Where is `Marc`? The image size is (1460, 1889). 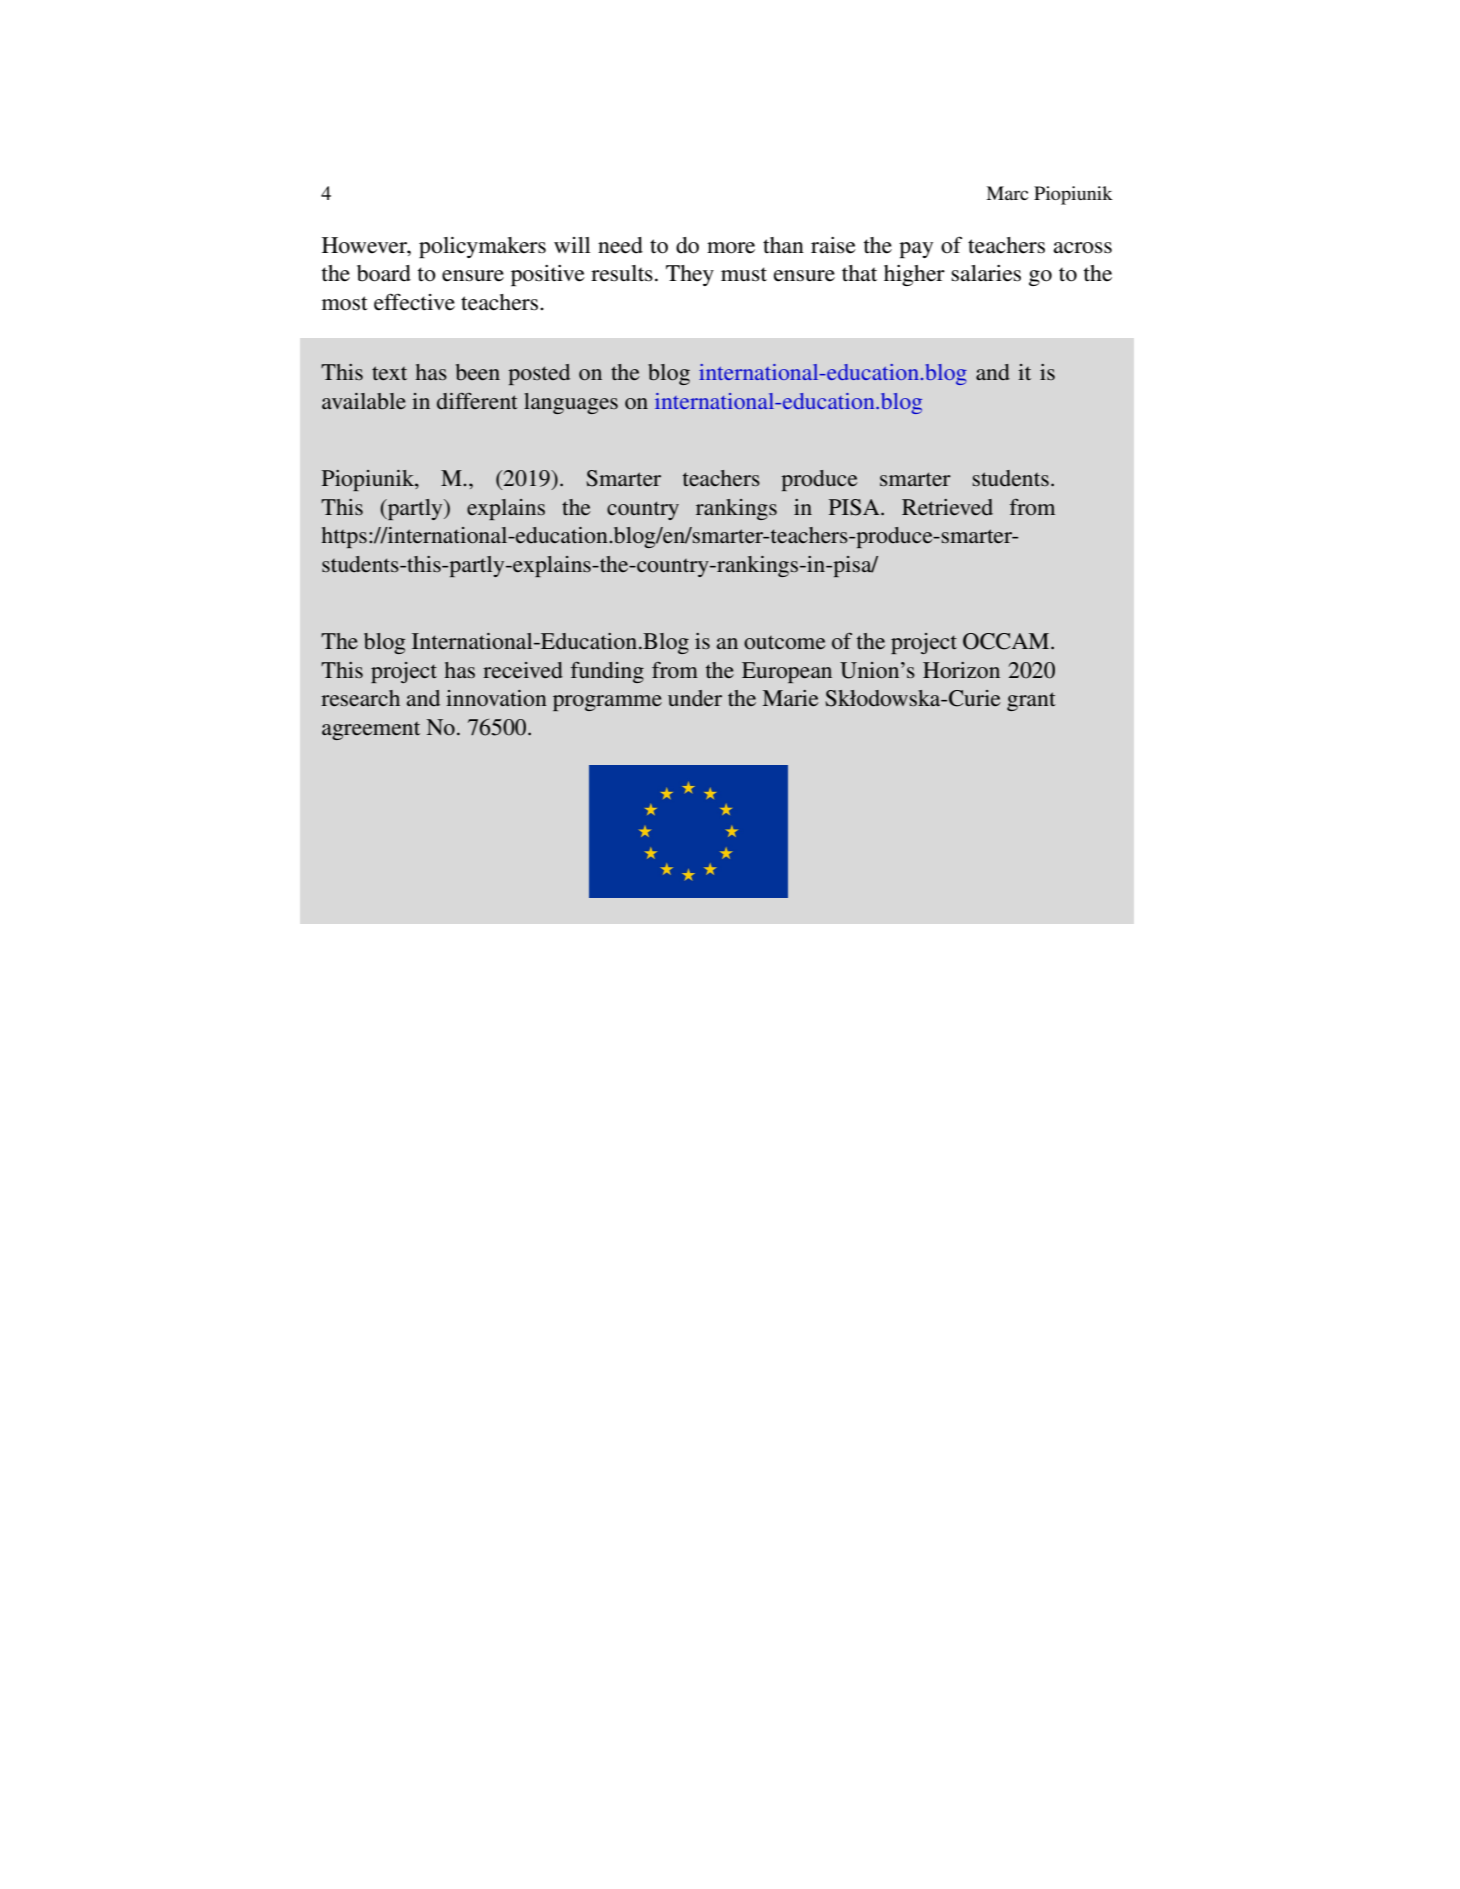 Marc is located at coordinates (1007, 193).
